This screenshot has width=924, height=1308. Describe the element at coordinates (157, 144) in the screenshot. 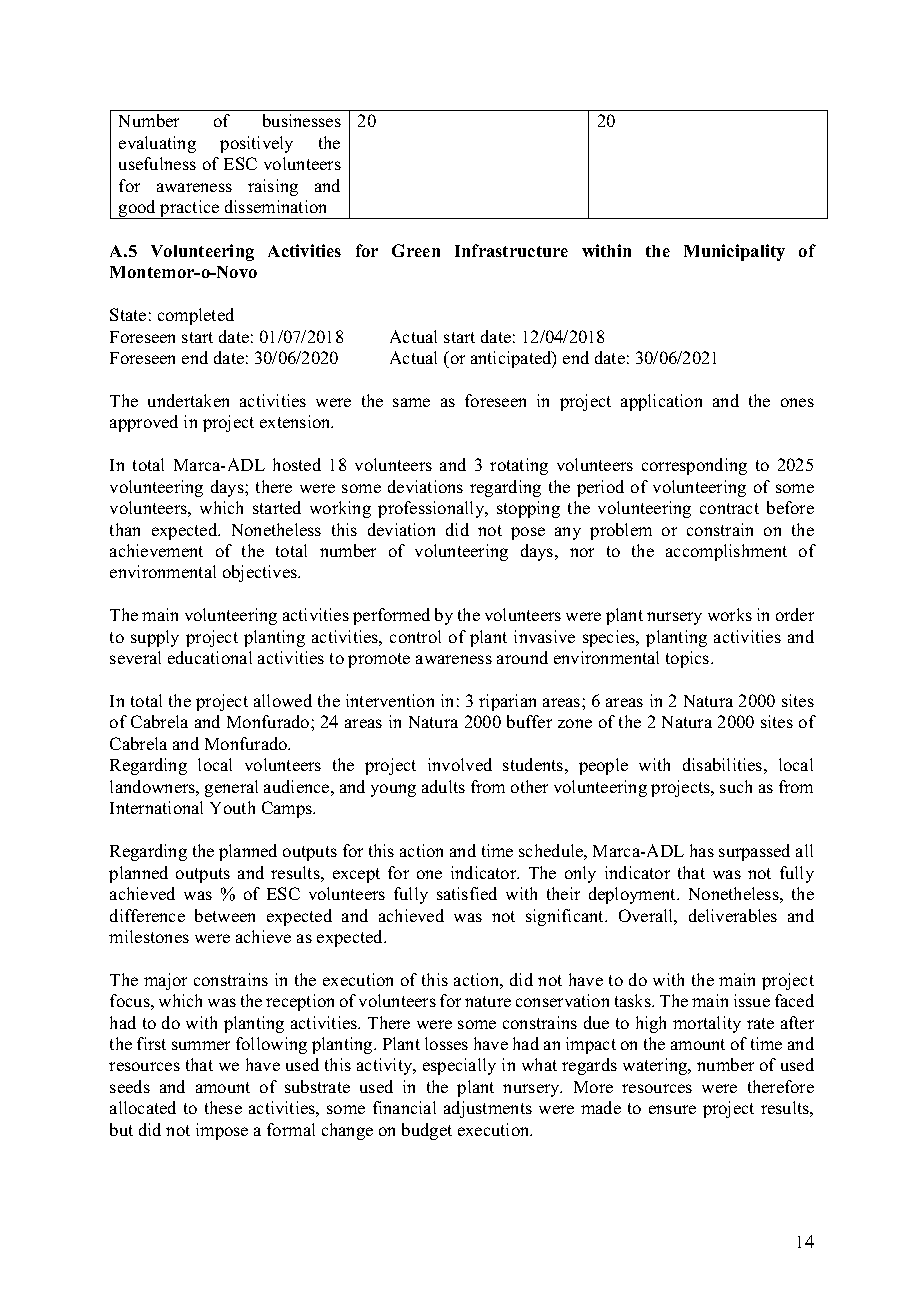

I see `evaluating` at that location.
